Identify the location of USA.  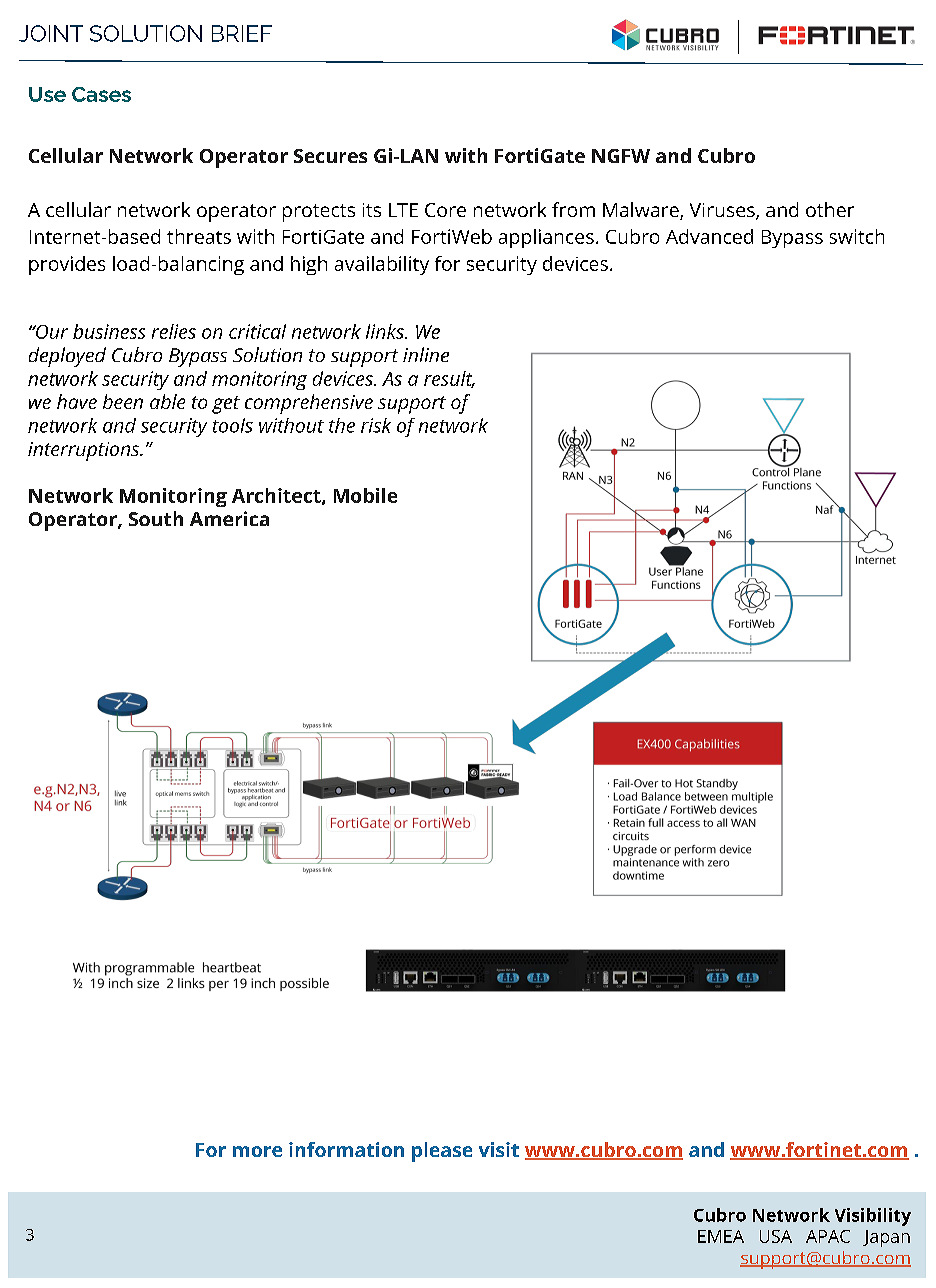
(776, 1236).
